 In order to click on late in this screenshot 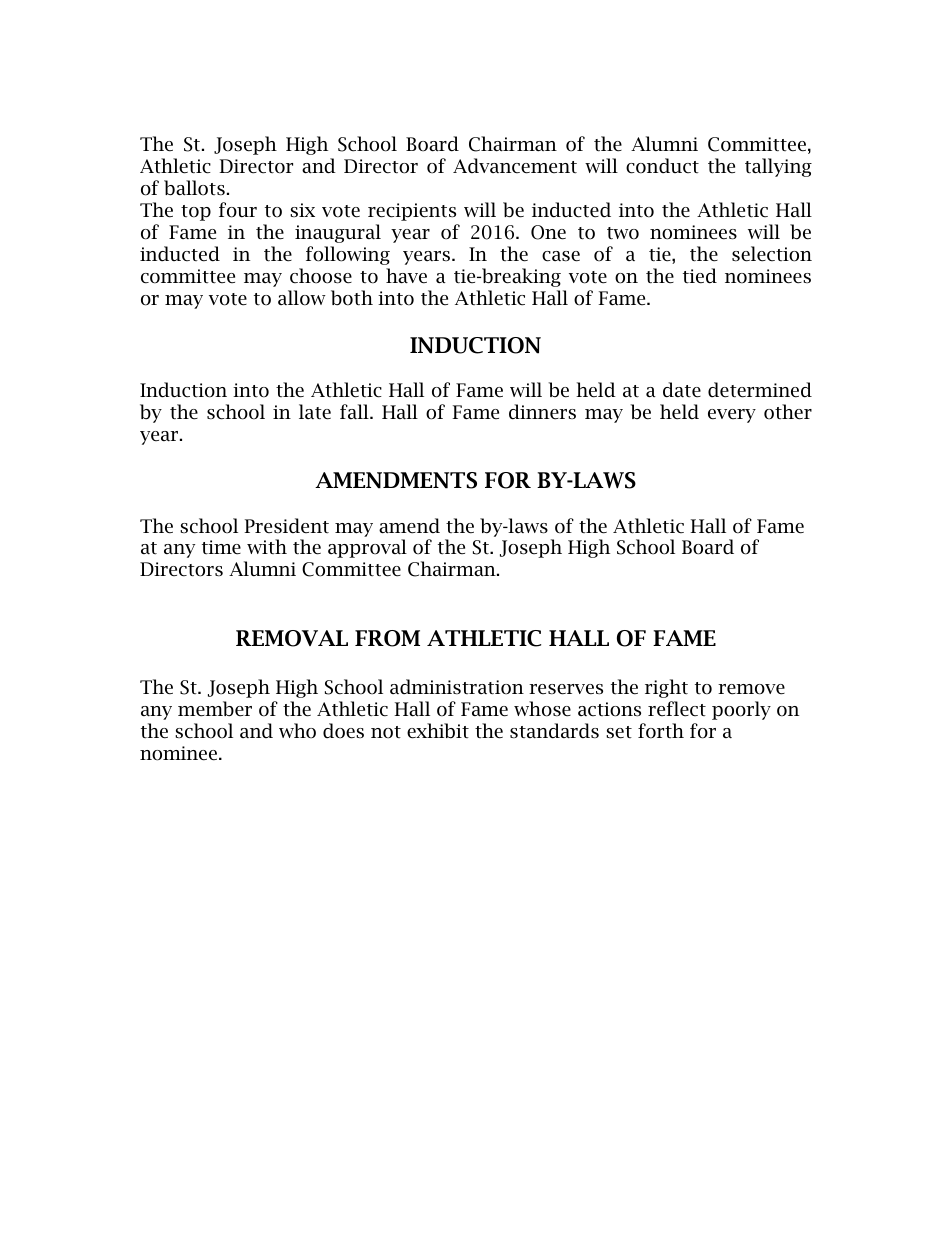, I will do `click(315, 412)`.
